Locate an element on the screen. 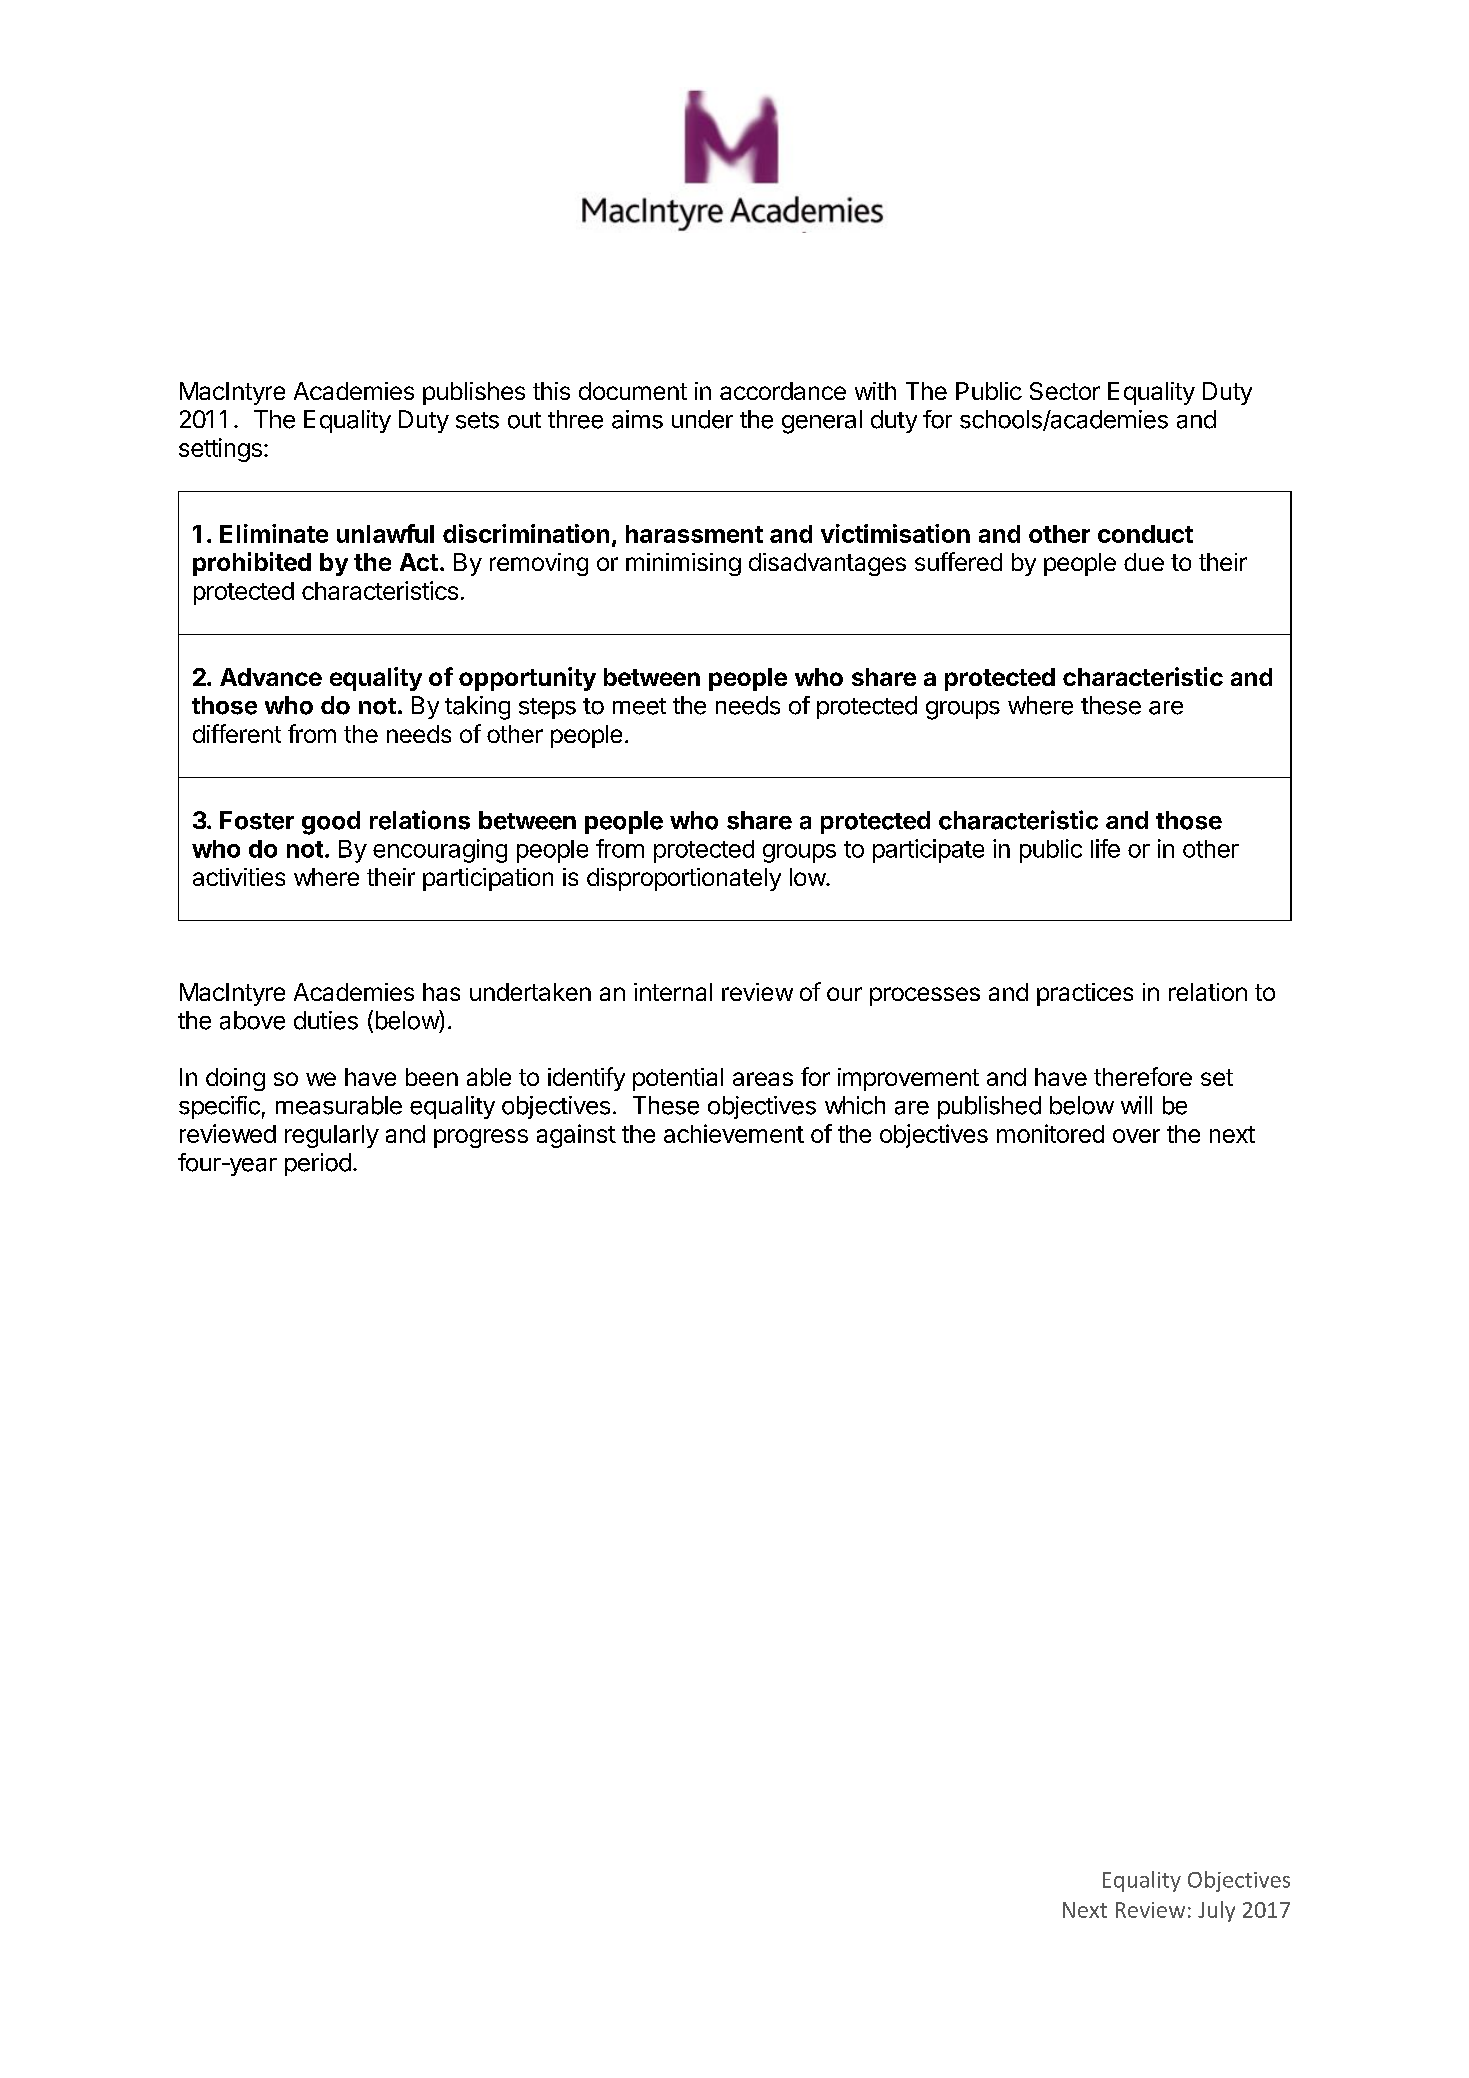  period is located at coordinates (318, 1164).
